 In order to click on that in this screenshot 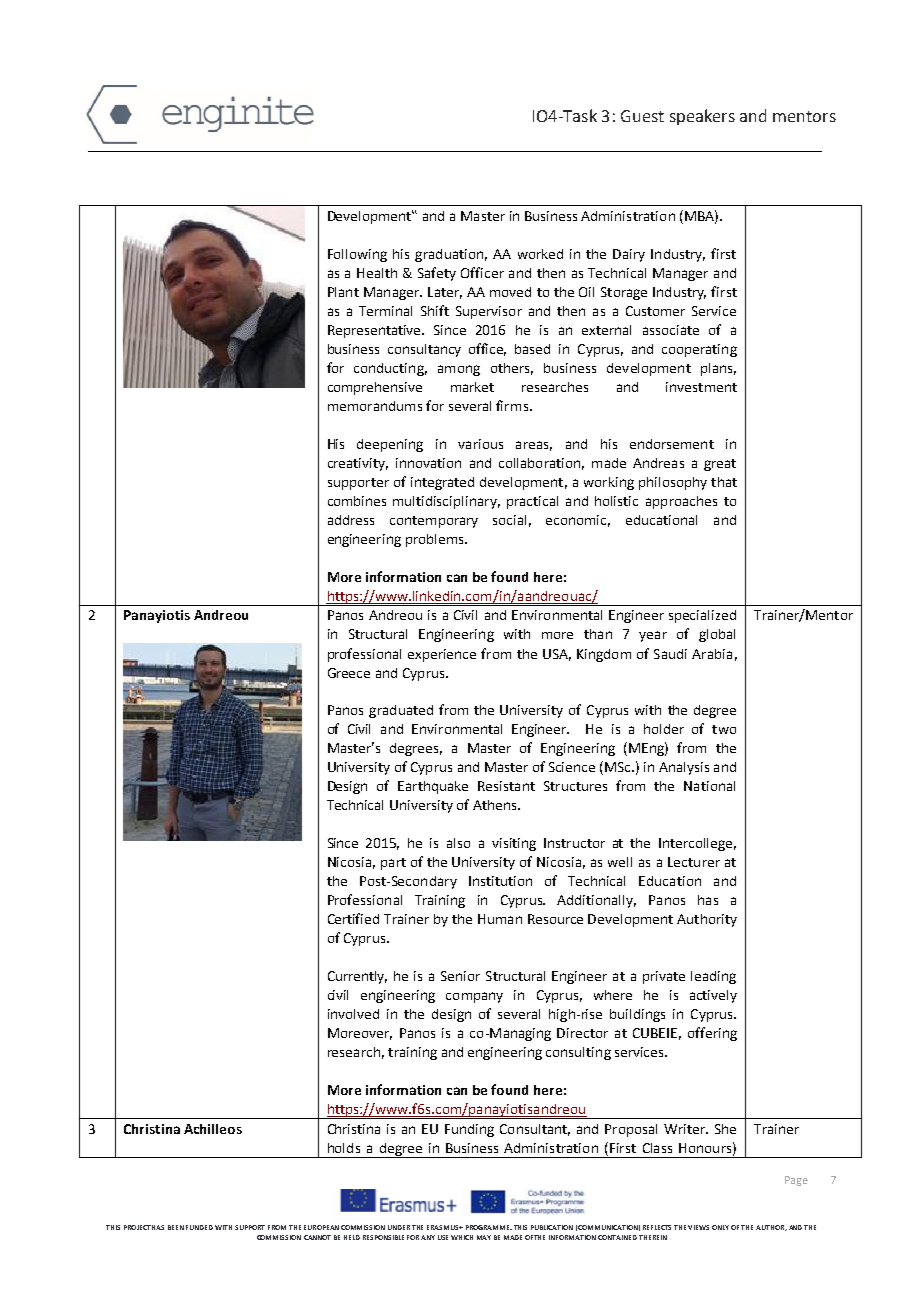, I will do `click(724, 482)`.
